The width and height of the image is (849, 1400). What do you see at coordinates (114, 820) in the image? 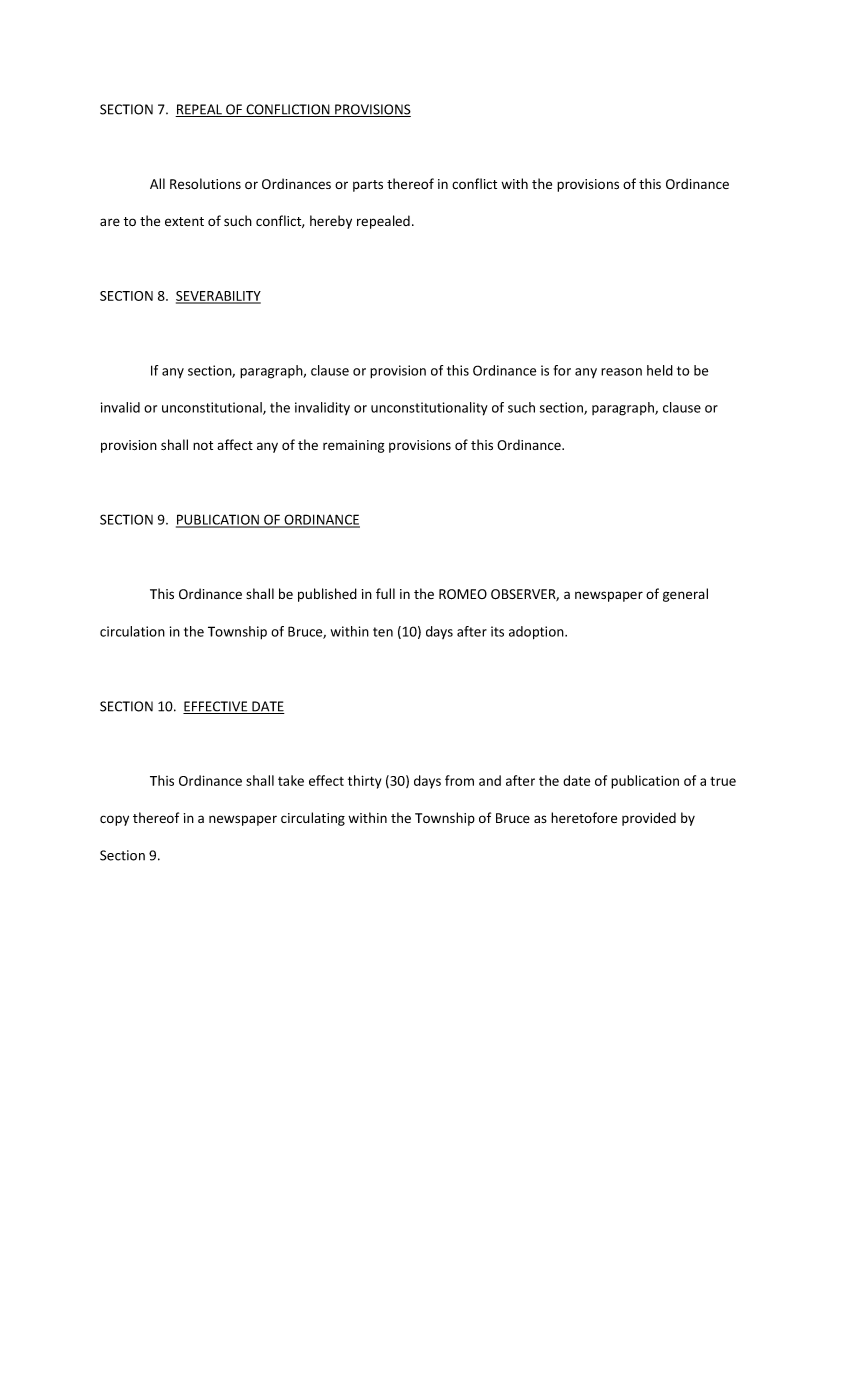
I see `copy` at bounding box center [114, 820].
